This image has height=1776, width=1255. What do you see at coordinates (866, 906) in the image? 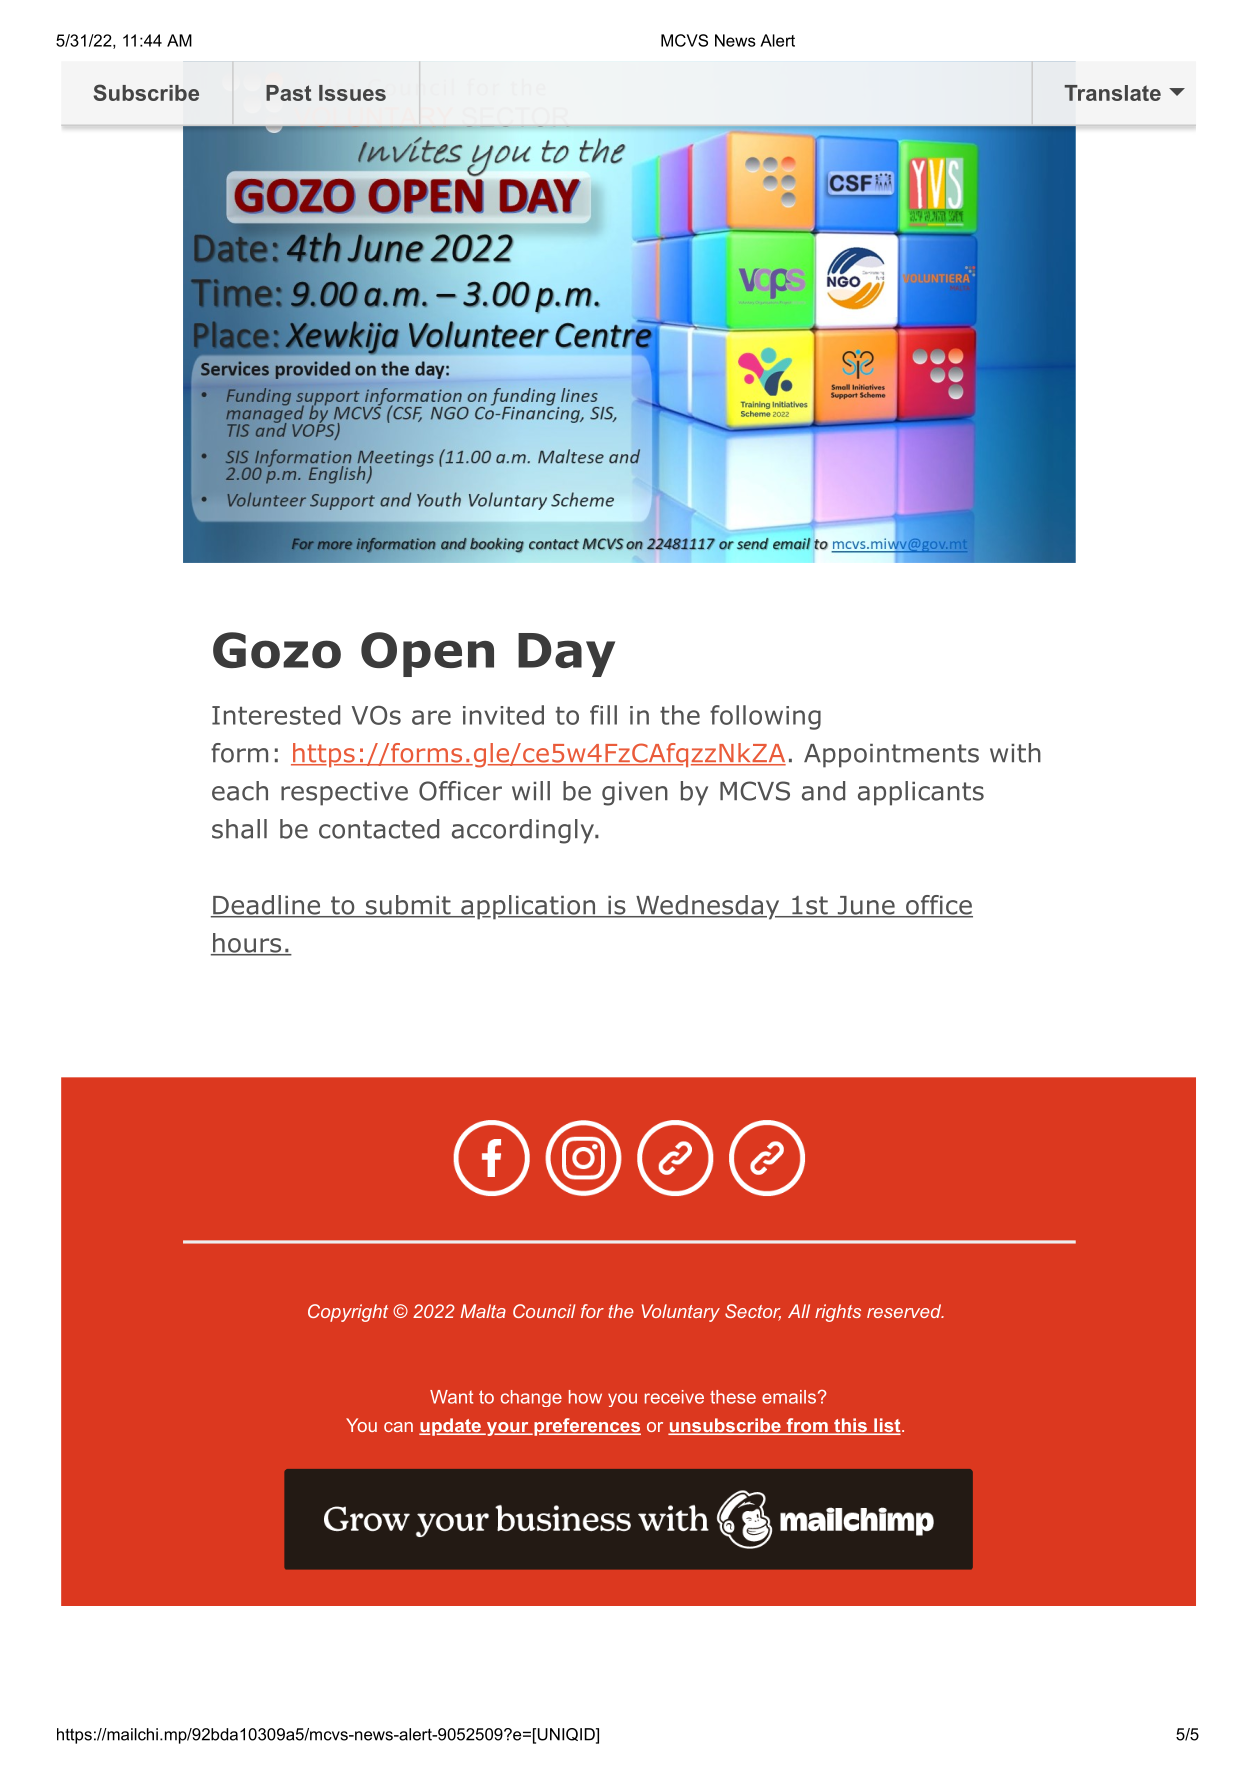
I see `June` at bounding box center [866, 906].
